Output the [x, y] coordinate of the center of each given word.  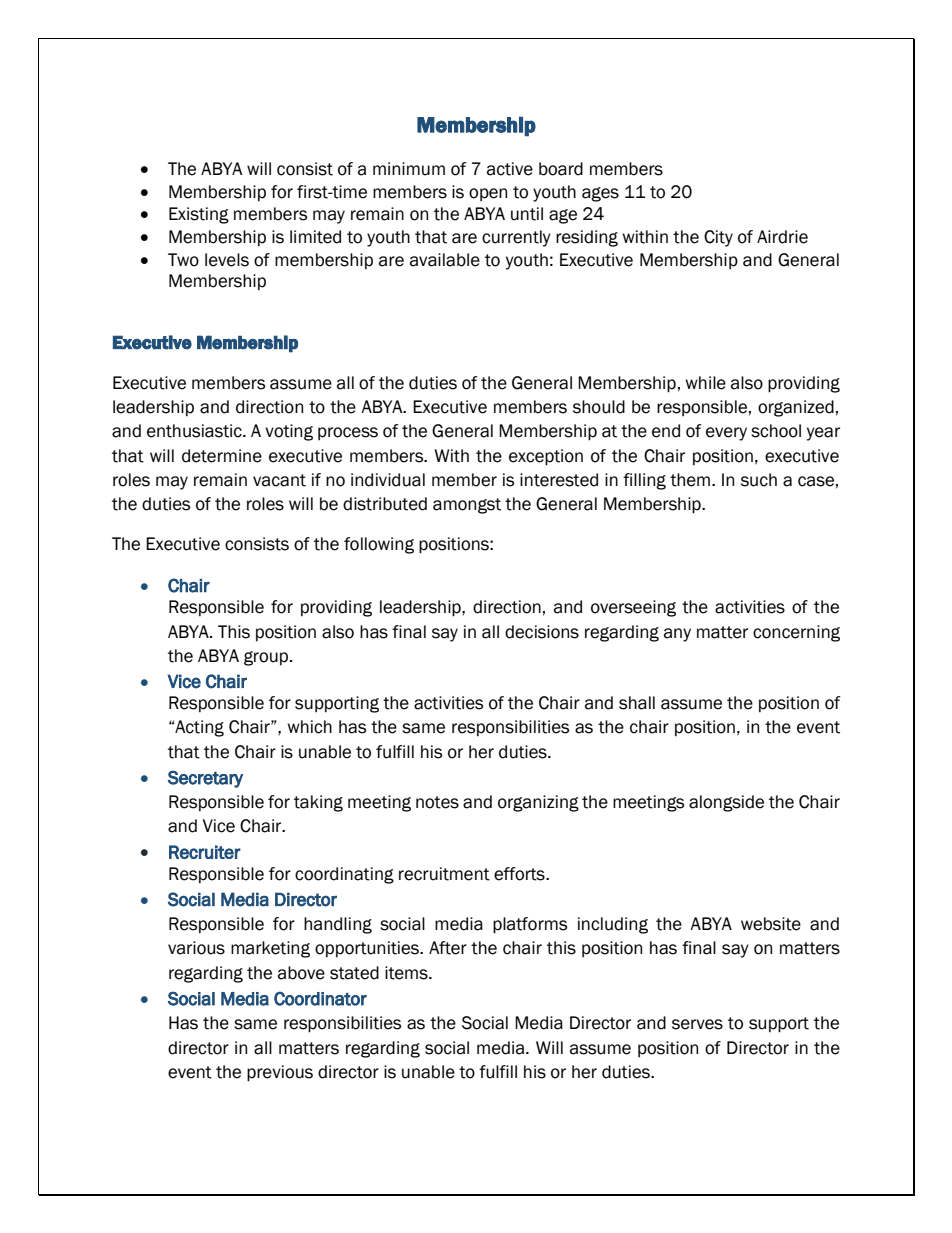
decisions [542, 632]
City [718, 238]
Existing [199, 215]
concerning [796, 633]
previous [280, 1073]
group [267, 658]
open [488, 194]
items [407, 973]
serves [697, 1024]
